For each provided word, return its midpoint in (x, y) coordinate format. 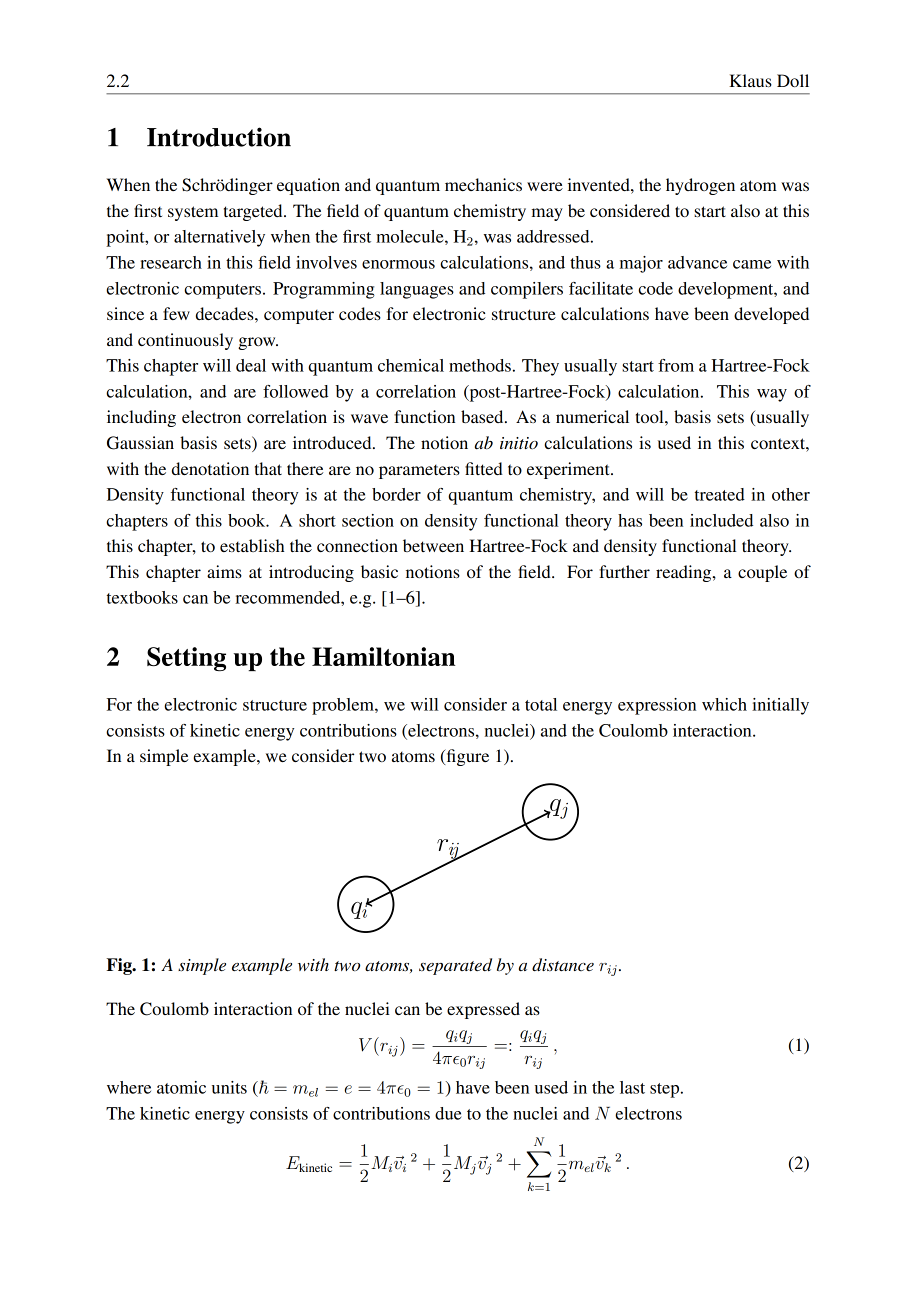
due (448, 1113)
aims (224, 571)
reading (685, 573)
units (229, 1087)
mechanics (483, 184)
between (433, 545)
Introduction (219, 137)
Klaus (750, 80)
